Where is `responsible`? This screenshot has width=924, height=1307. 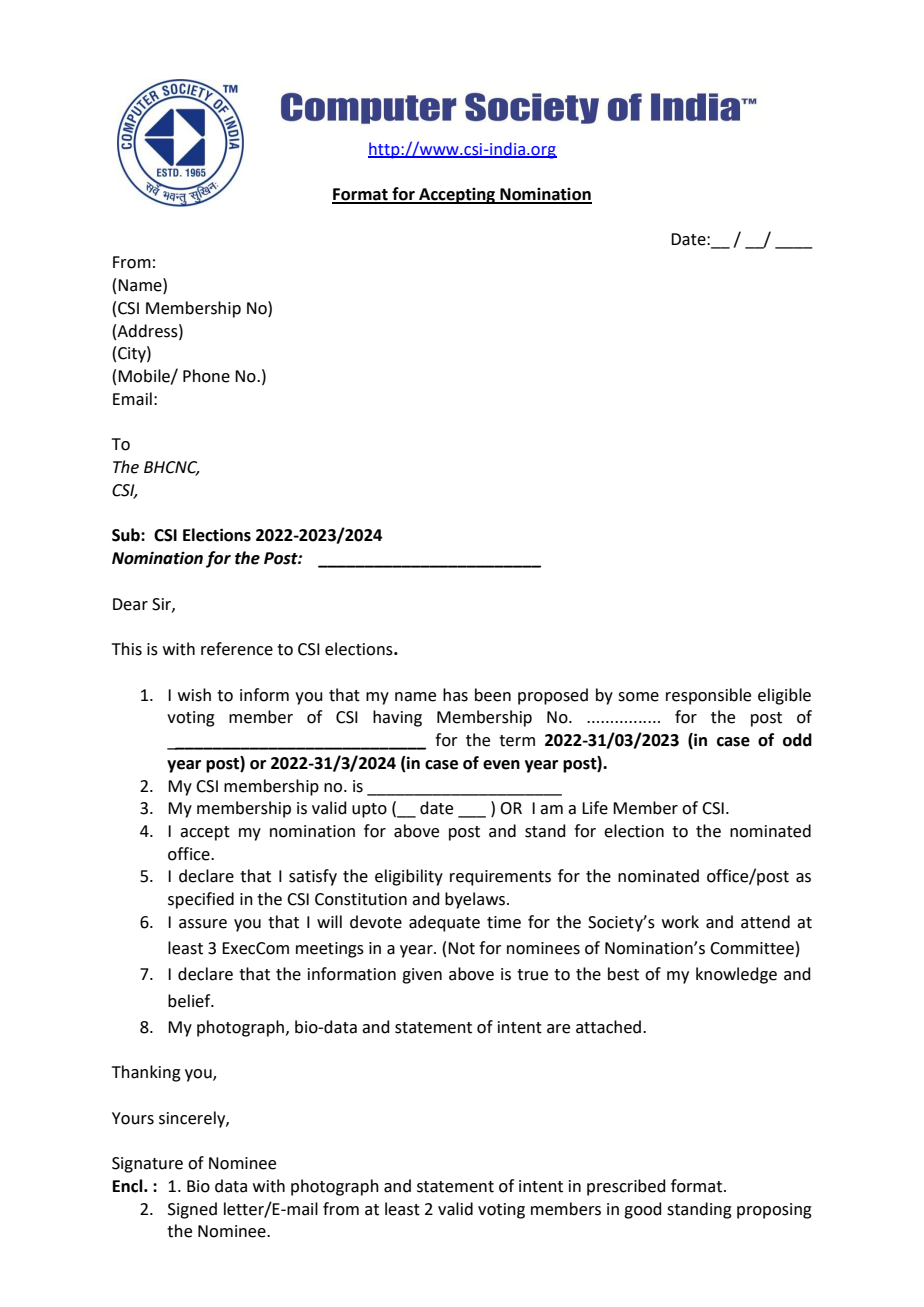
responsible is located at coordinates (708, 696).
